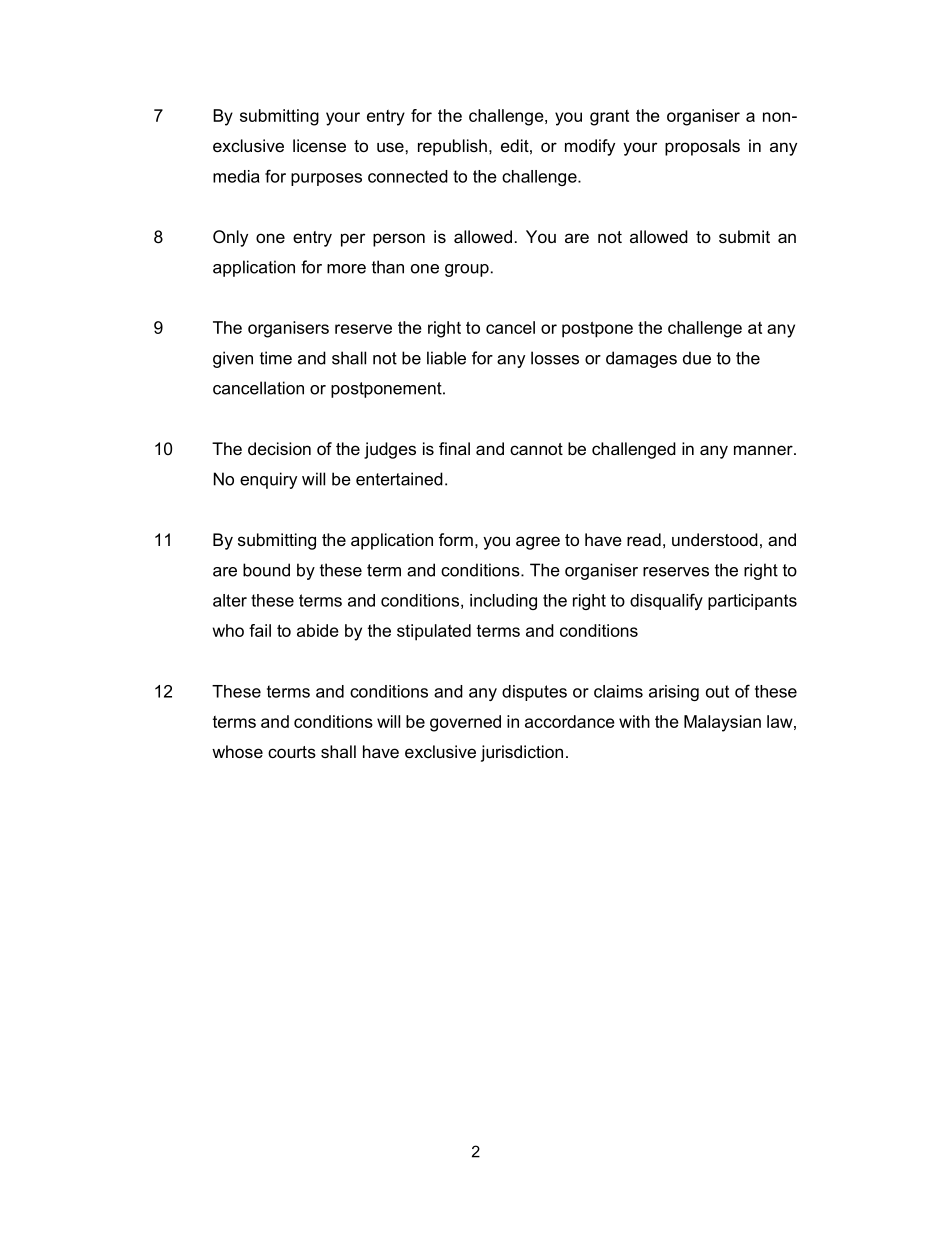 The height and width of the page is (1233, 952). What do you see at coordinates (326, 179) in the page?
I see `purposes` at bounding box center [326, 179].
